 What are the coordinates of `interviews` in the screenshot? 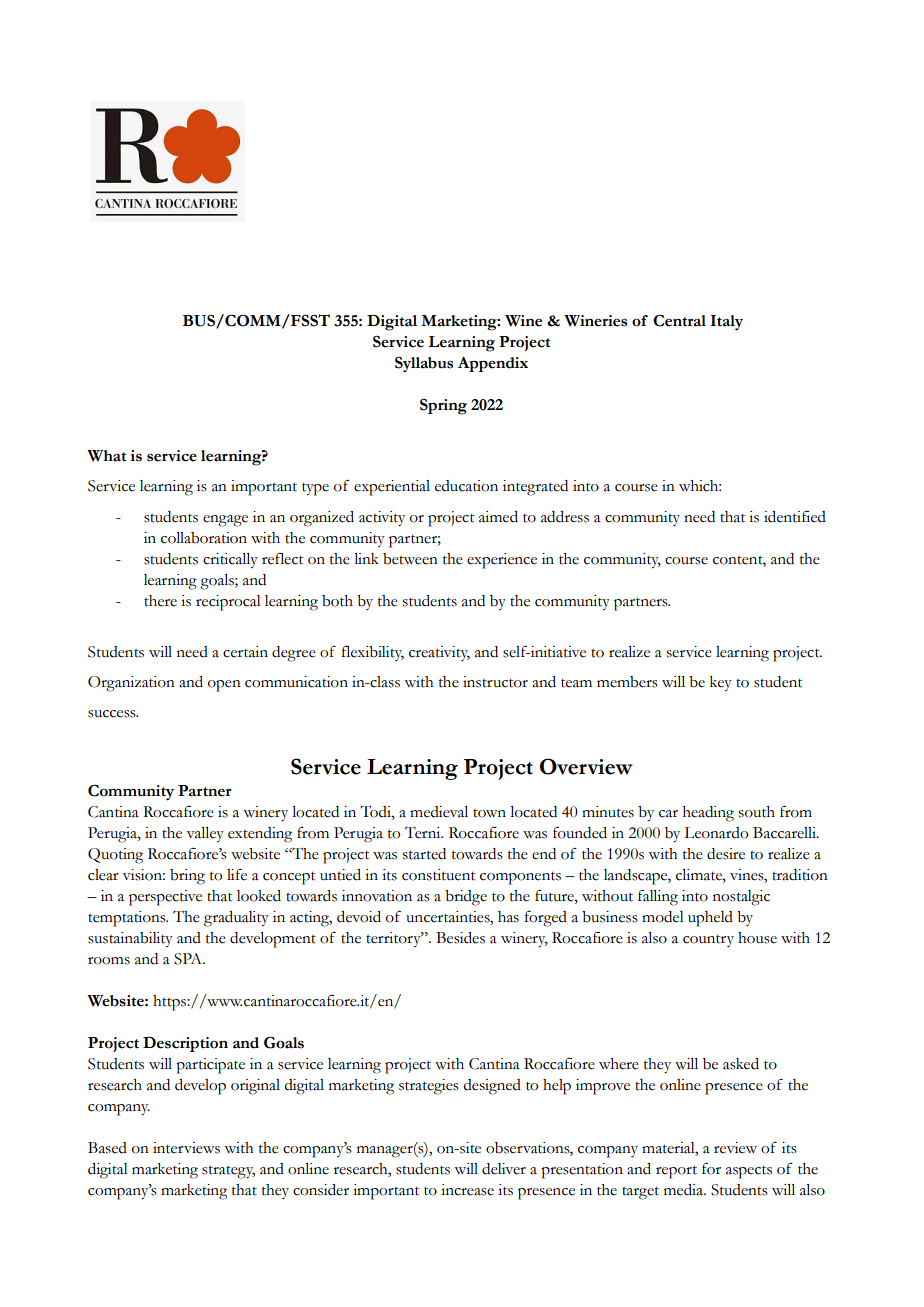 It's located at (186, 1148).
